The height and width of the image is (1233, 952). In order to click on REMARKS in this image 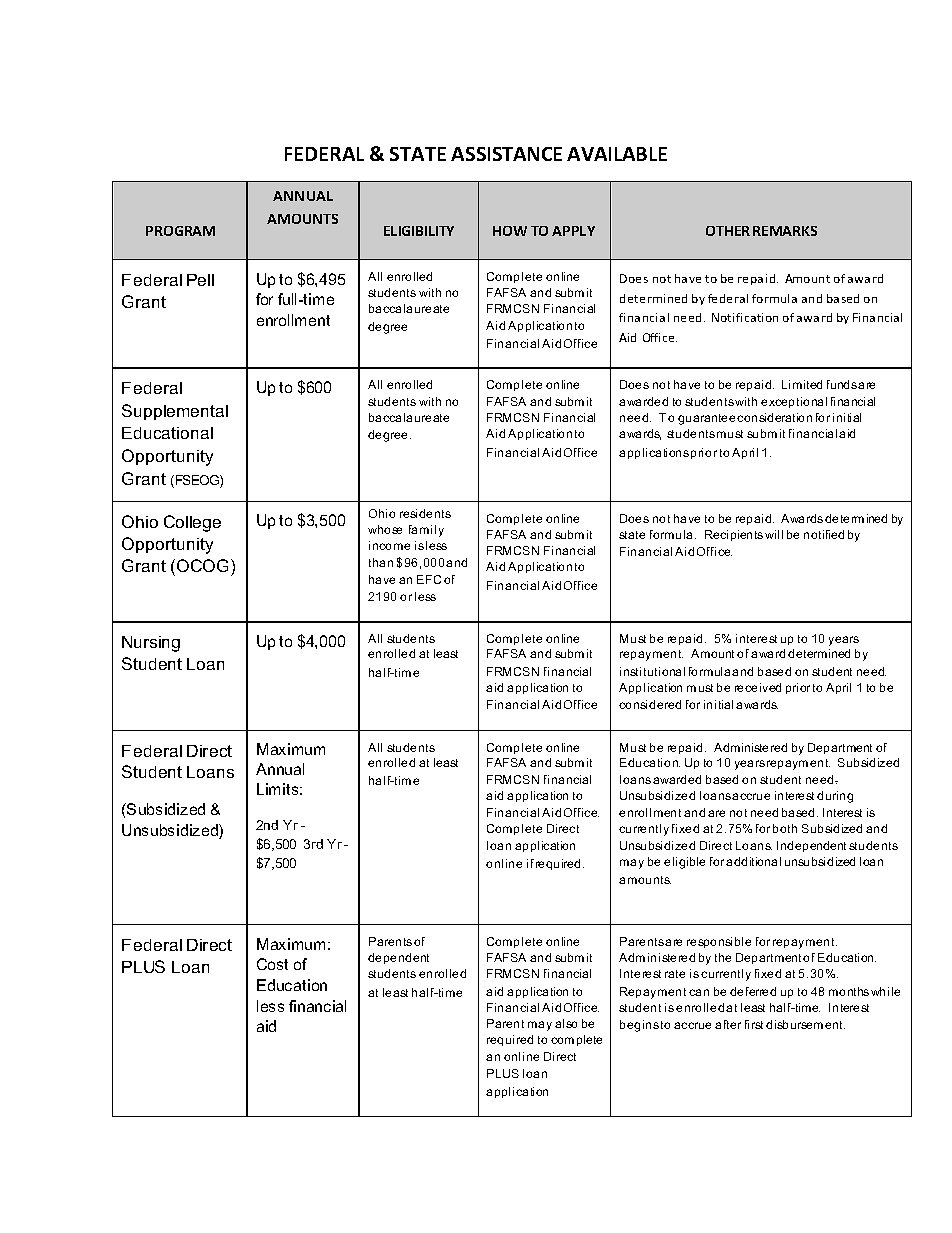, I will do `click(785, 231)`.
